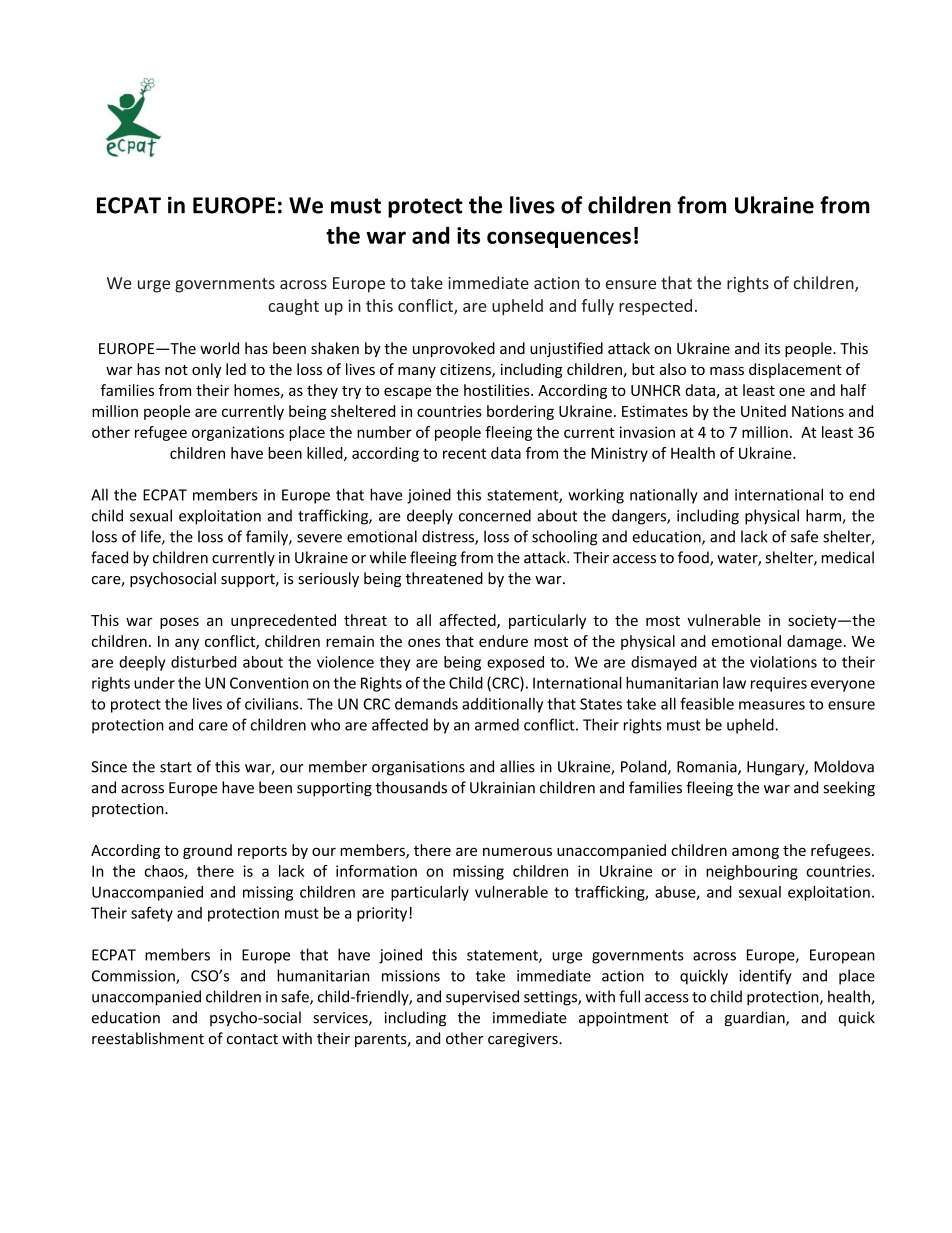 Image resolution: width=952 pixels, height=1233 pixels. What do you see at coordinates (293, 307) in the screenshot?
I see `caught` at bounding box center [293, 307].
